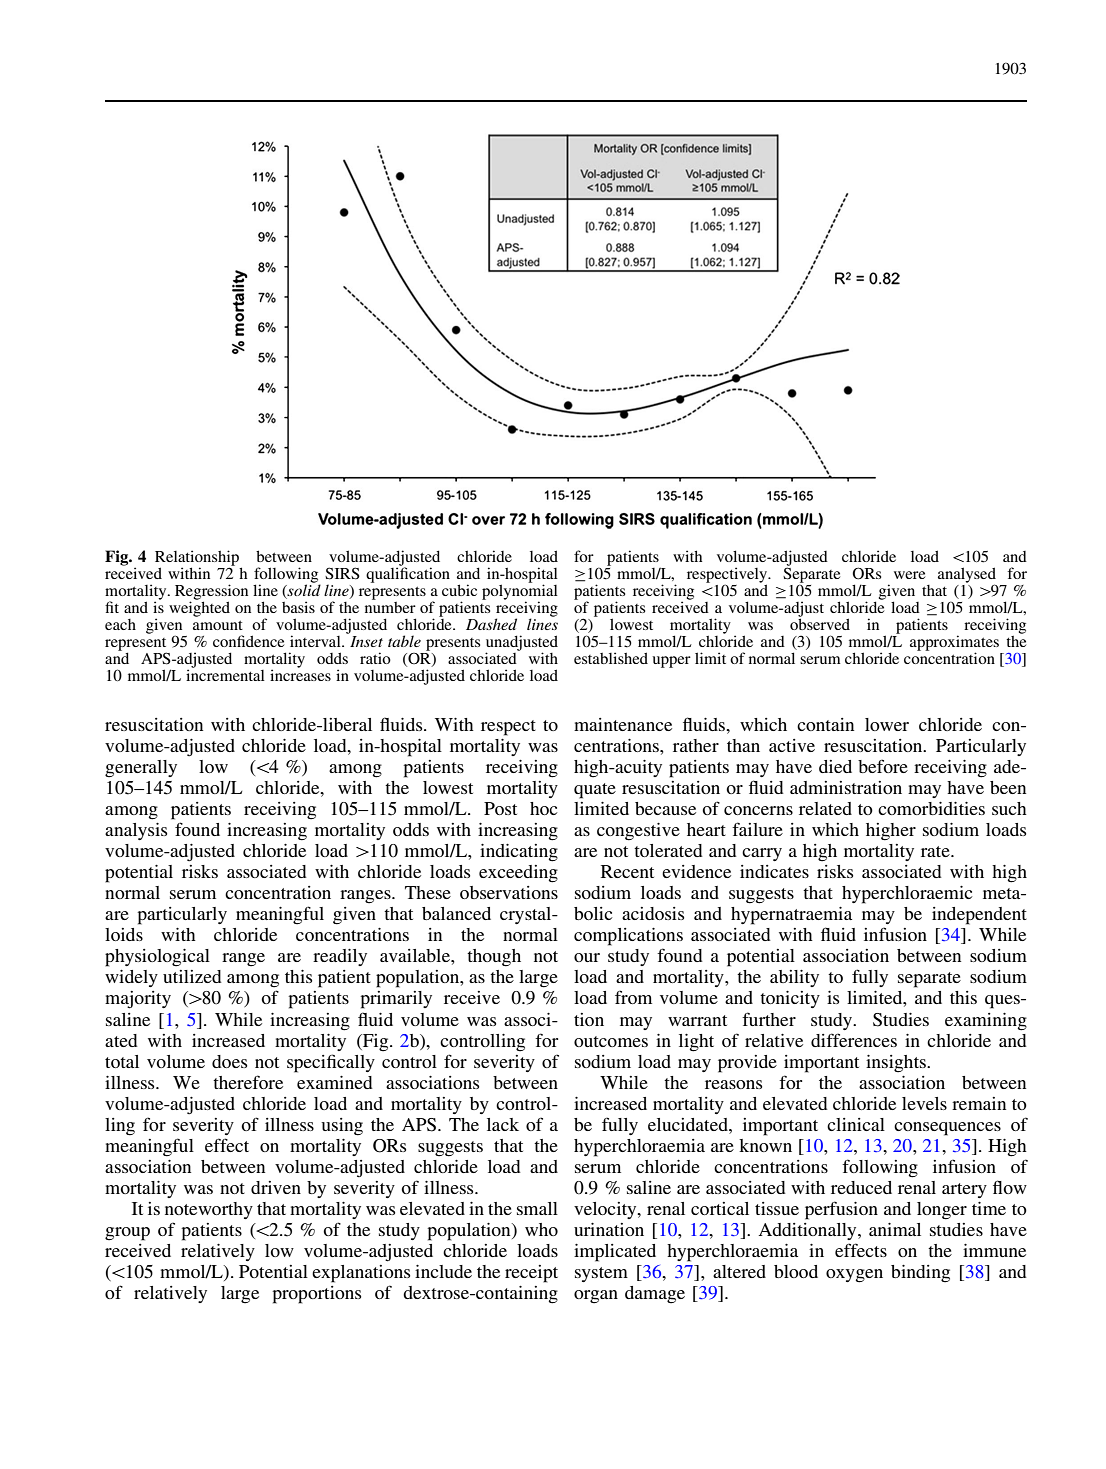  What do you see at coordinates (127, 1234) in the document?
I see `group` at bounding box center [127, 1234].
